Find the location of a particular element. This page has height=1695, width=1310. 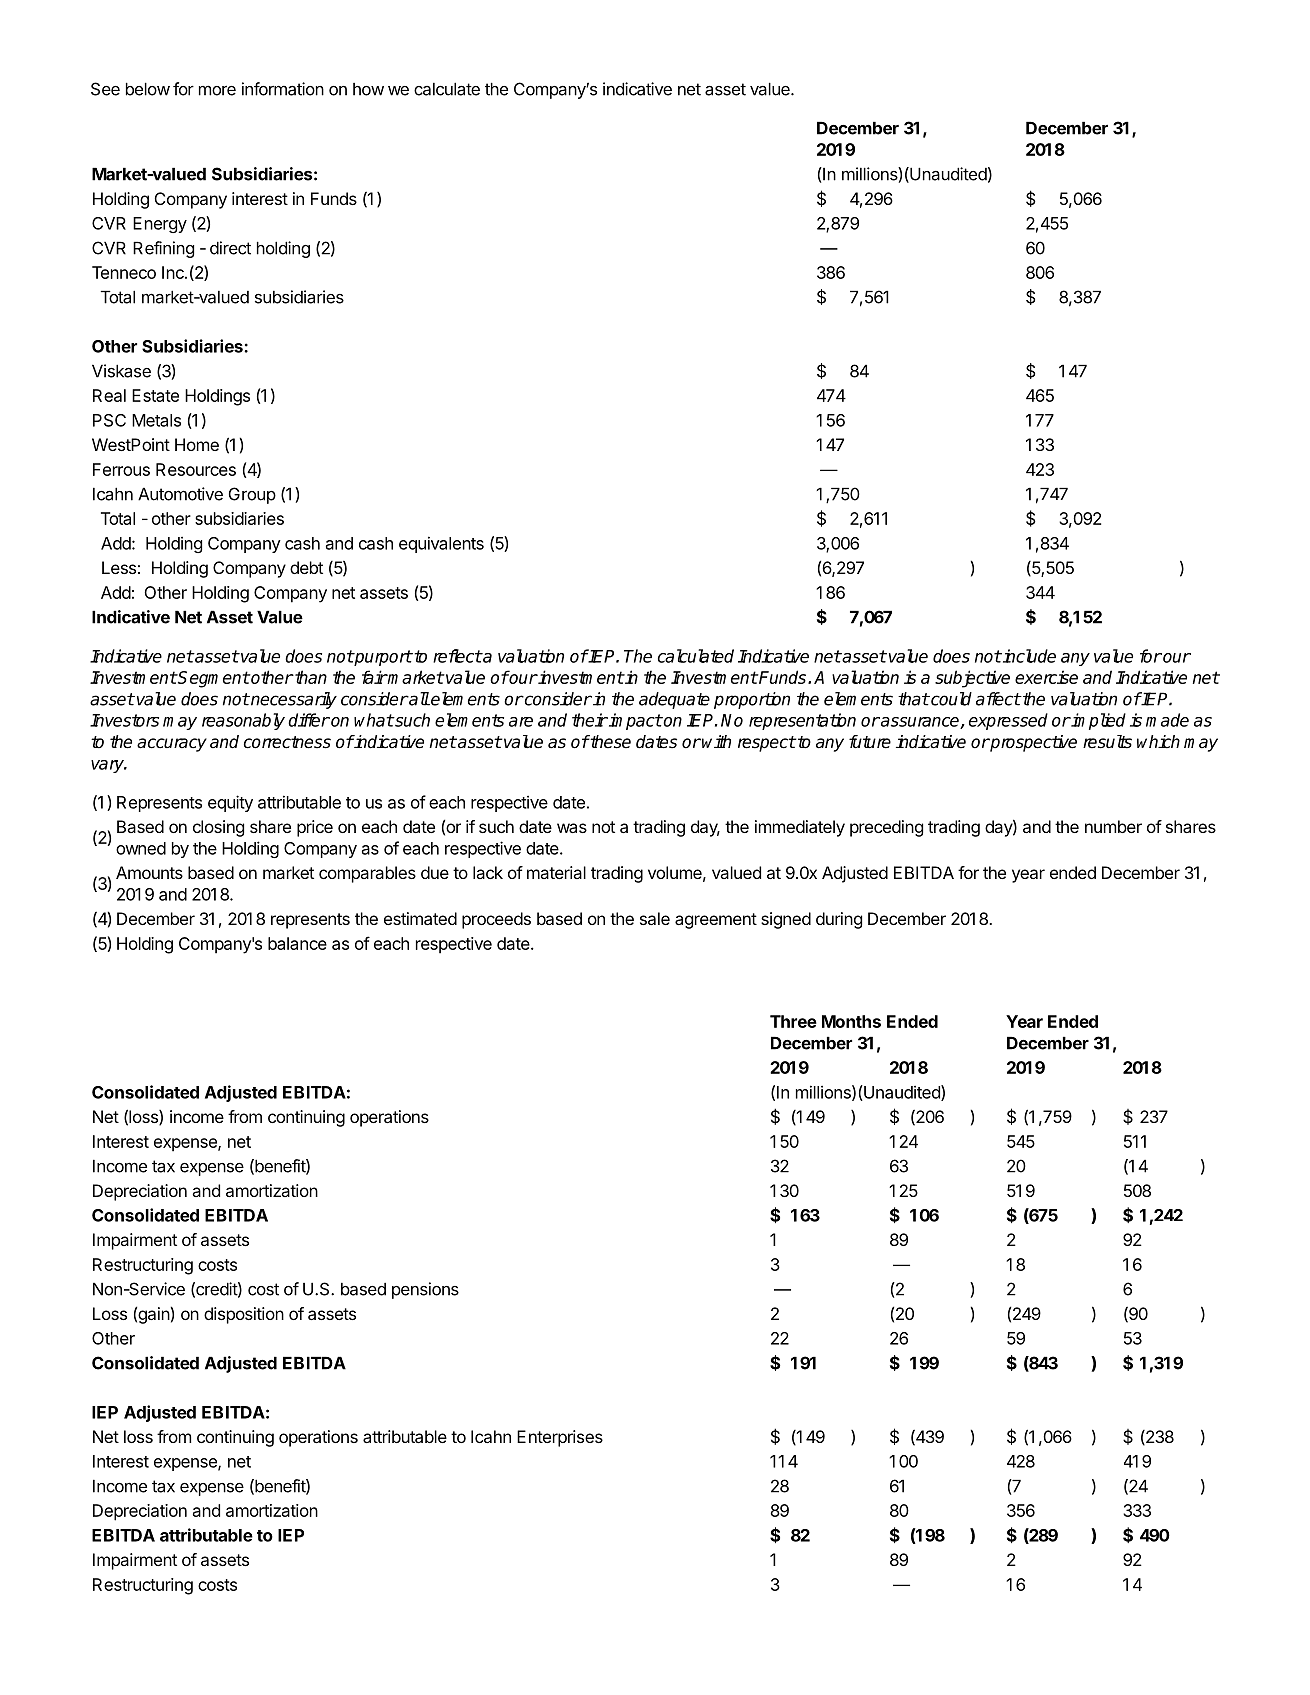

number is located at coordinates (1113, 826).
